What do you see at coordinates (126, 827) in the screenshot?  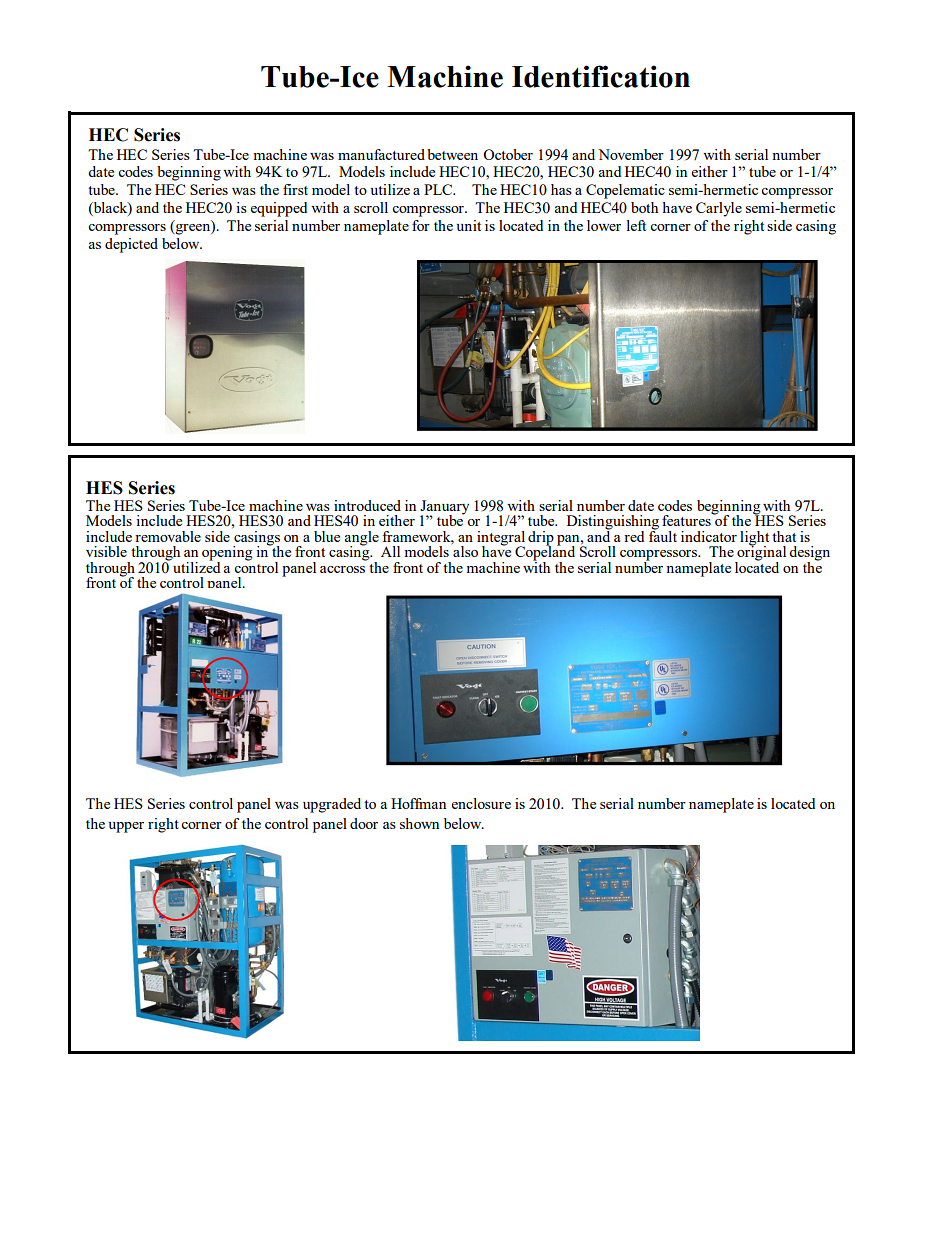 I see `upper` at bounding box center [126, 827].
